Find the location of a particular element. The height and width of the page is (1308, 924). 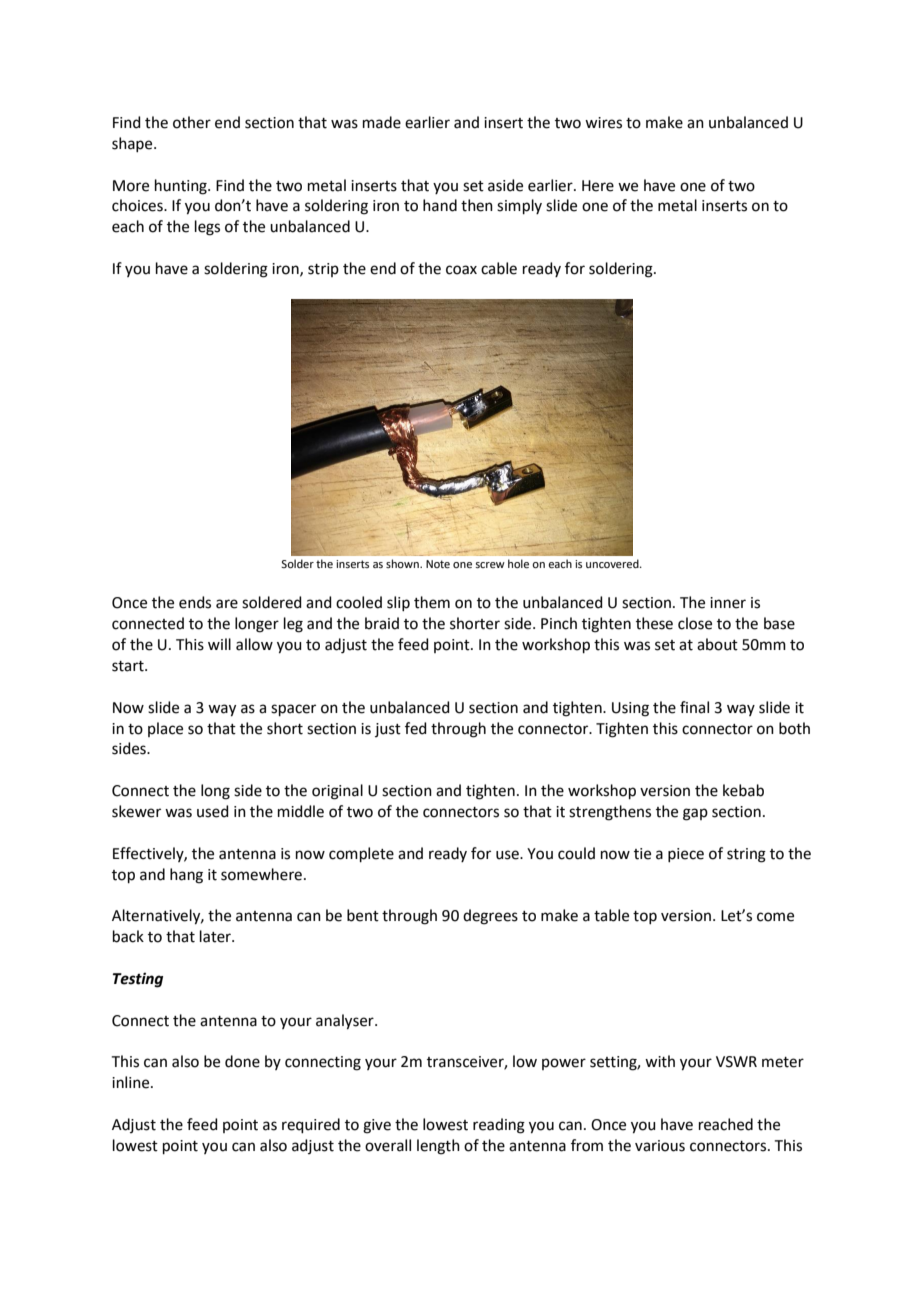

reading is located at coordinates (499, 1126).
